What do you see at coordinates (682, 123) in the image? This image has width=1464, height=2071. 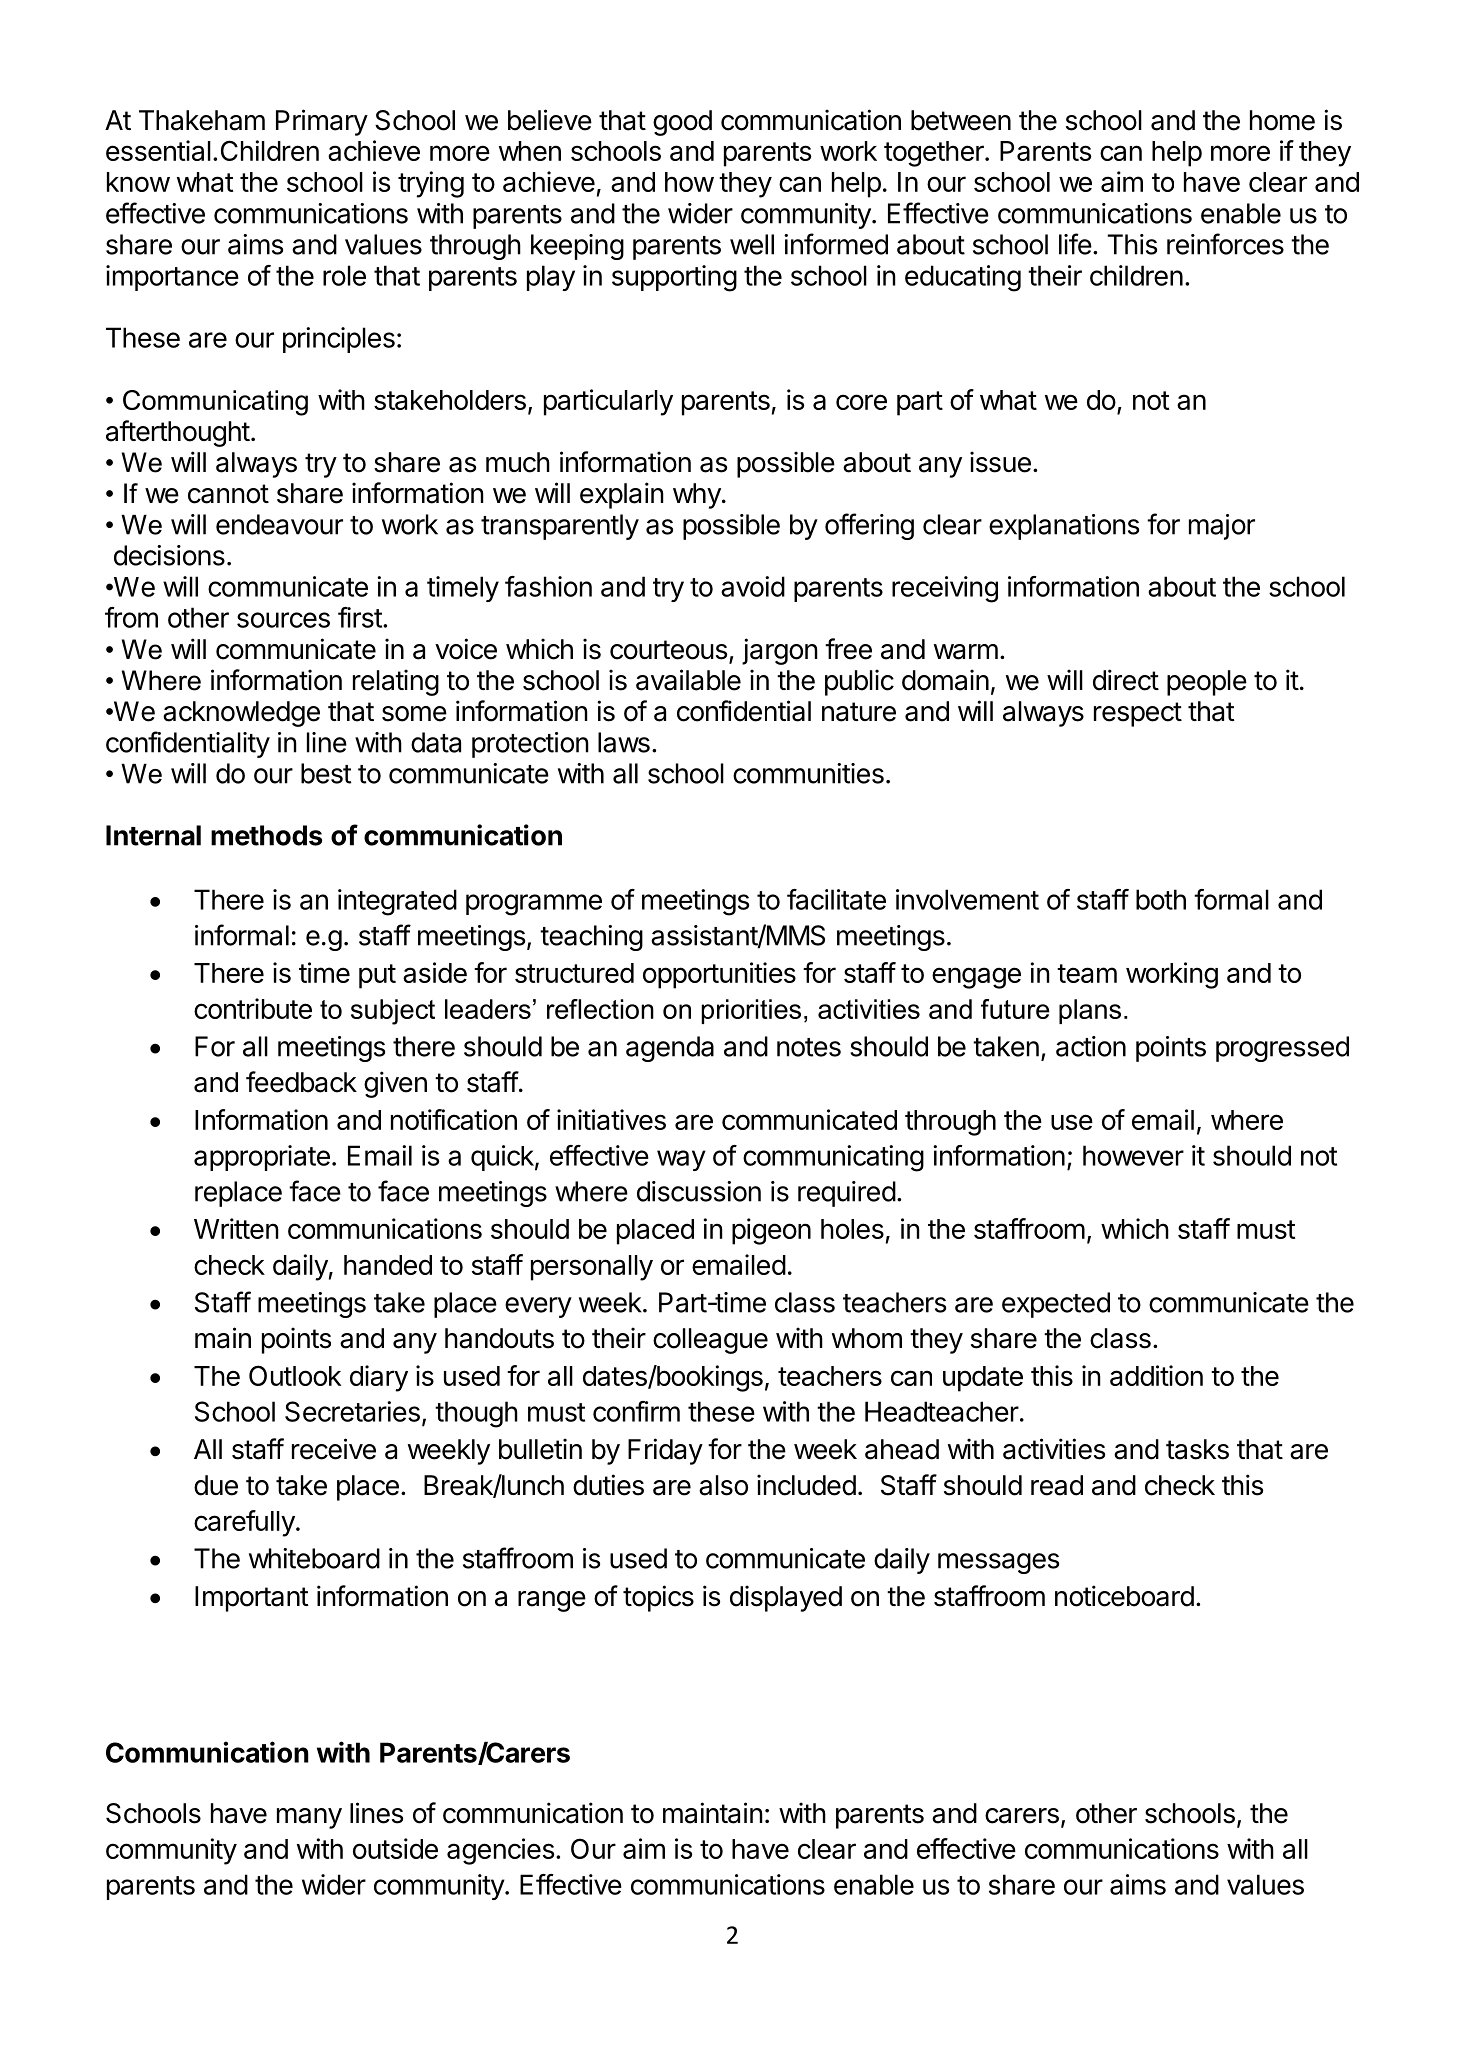 I see `good` at bounding box center [682, 123].
